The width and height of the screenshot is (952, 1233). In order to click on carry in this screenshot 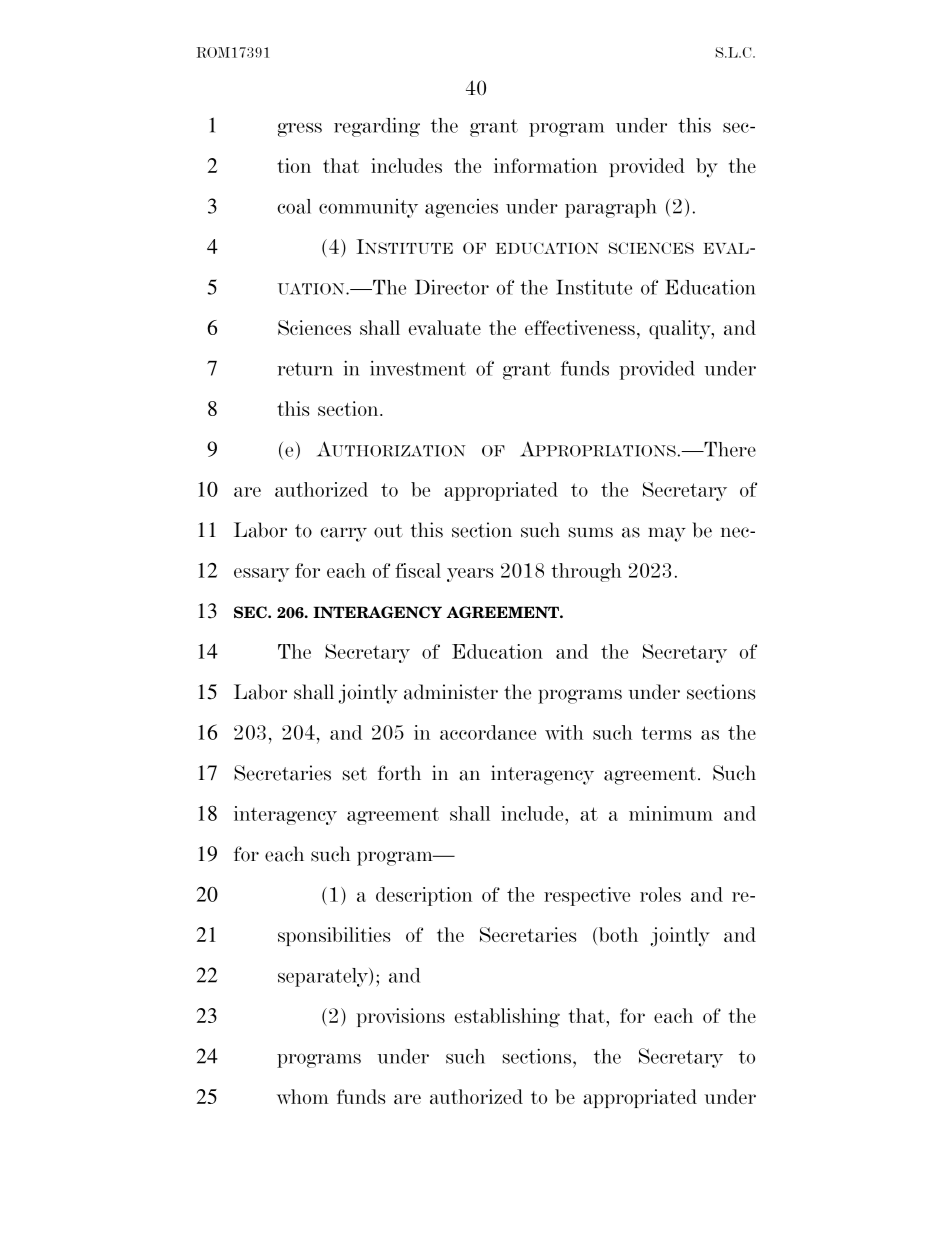, I will do `click(343, 534)`.
